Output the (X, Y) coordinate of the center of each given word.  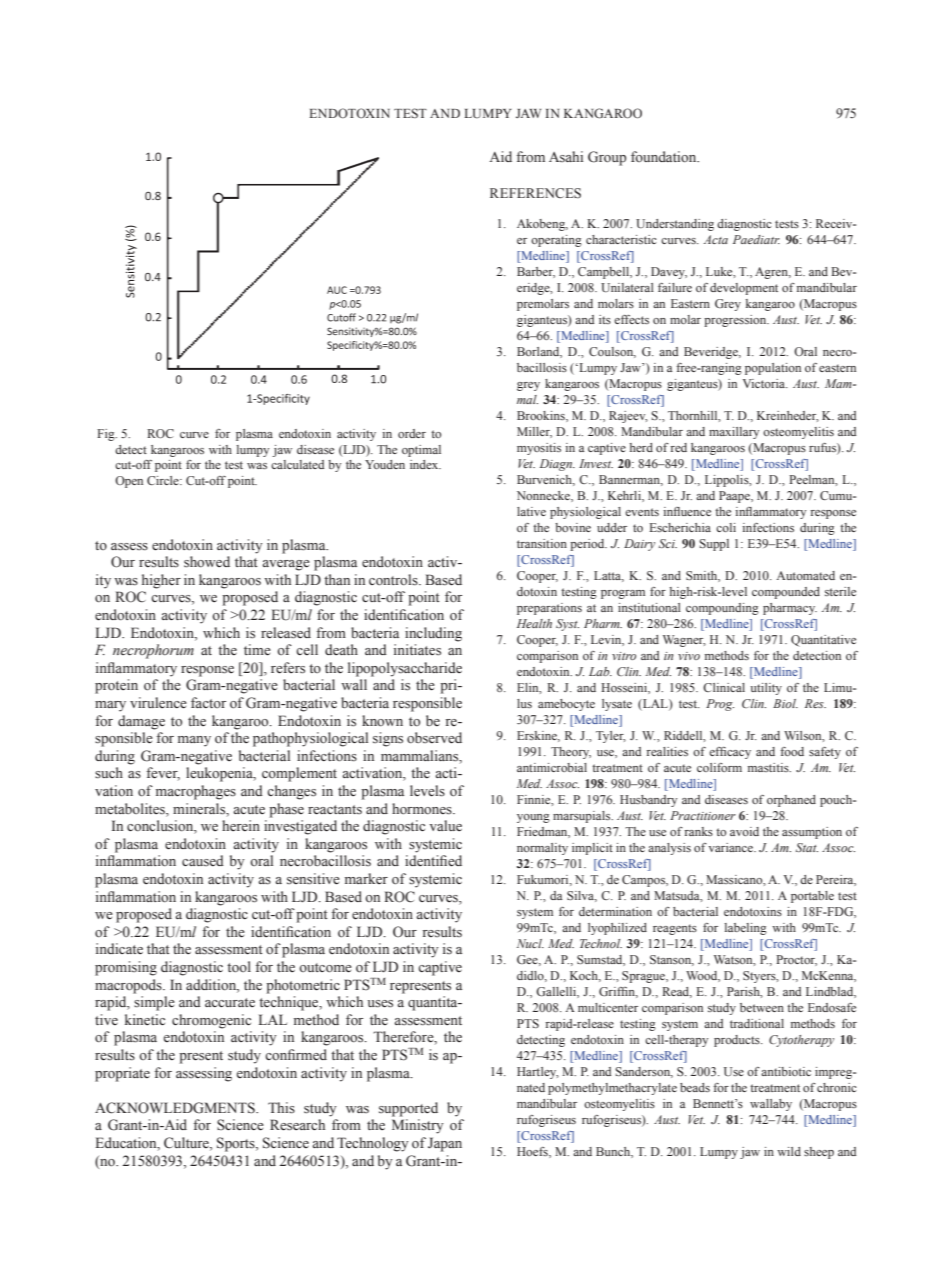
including (433, 634)
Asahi (566, 157)
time (257, 650)
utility (766, 689)
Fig (107, 435)
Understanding (675, 225)
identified (433, 861)
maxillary (734, 433)
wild (789, 1151)
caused (203, 861)
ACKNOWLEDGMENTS (176, 1108)
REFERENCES (535, 193)
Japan (445, 1144)
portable (812, 897)
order (412, 433)
